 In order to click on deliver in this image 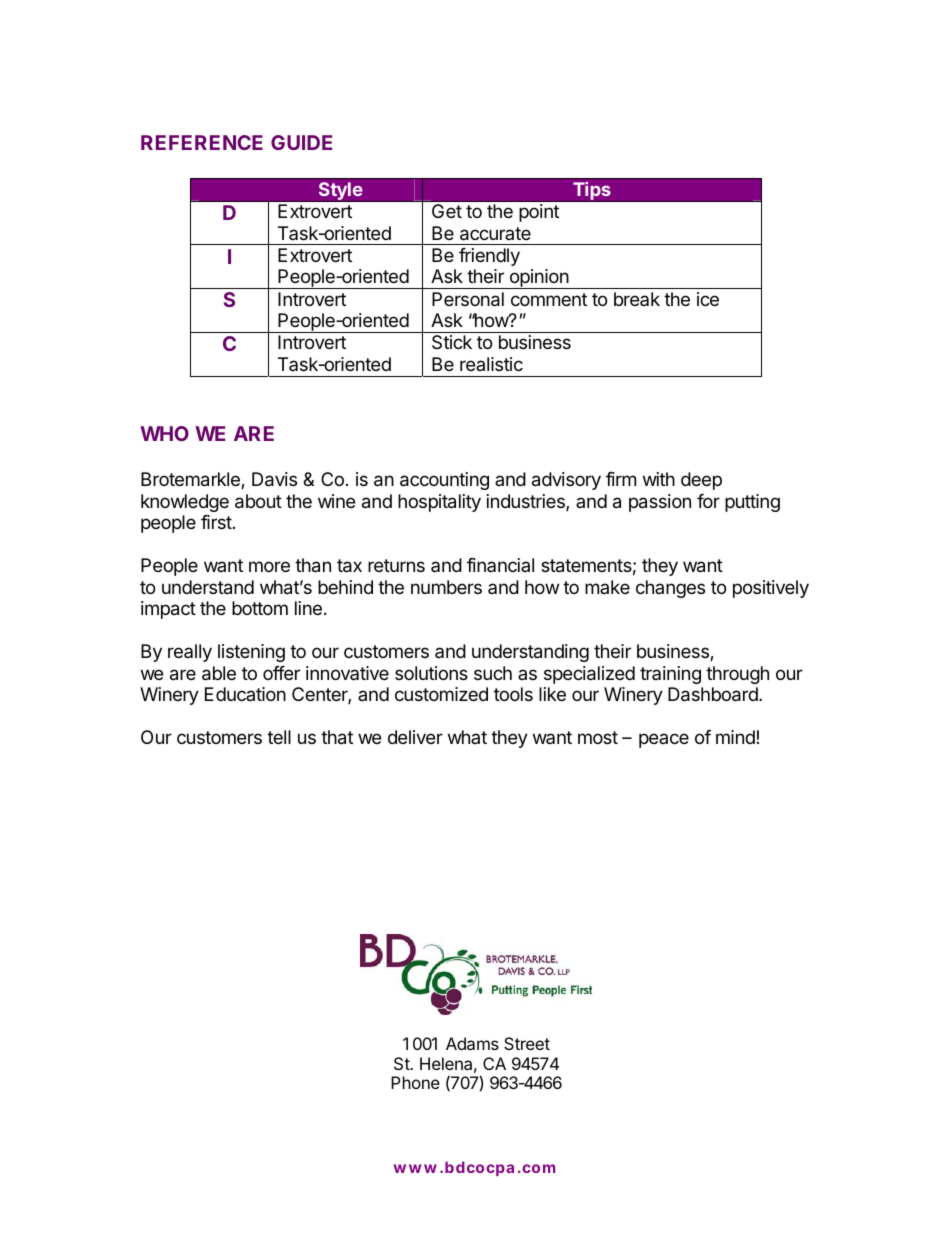, I will do `click(415, 737)`.
